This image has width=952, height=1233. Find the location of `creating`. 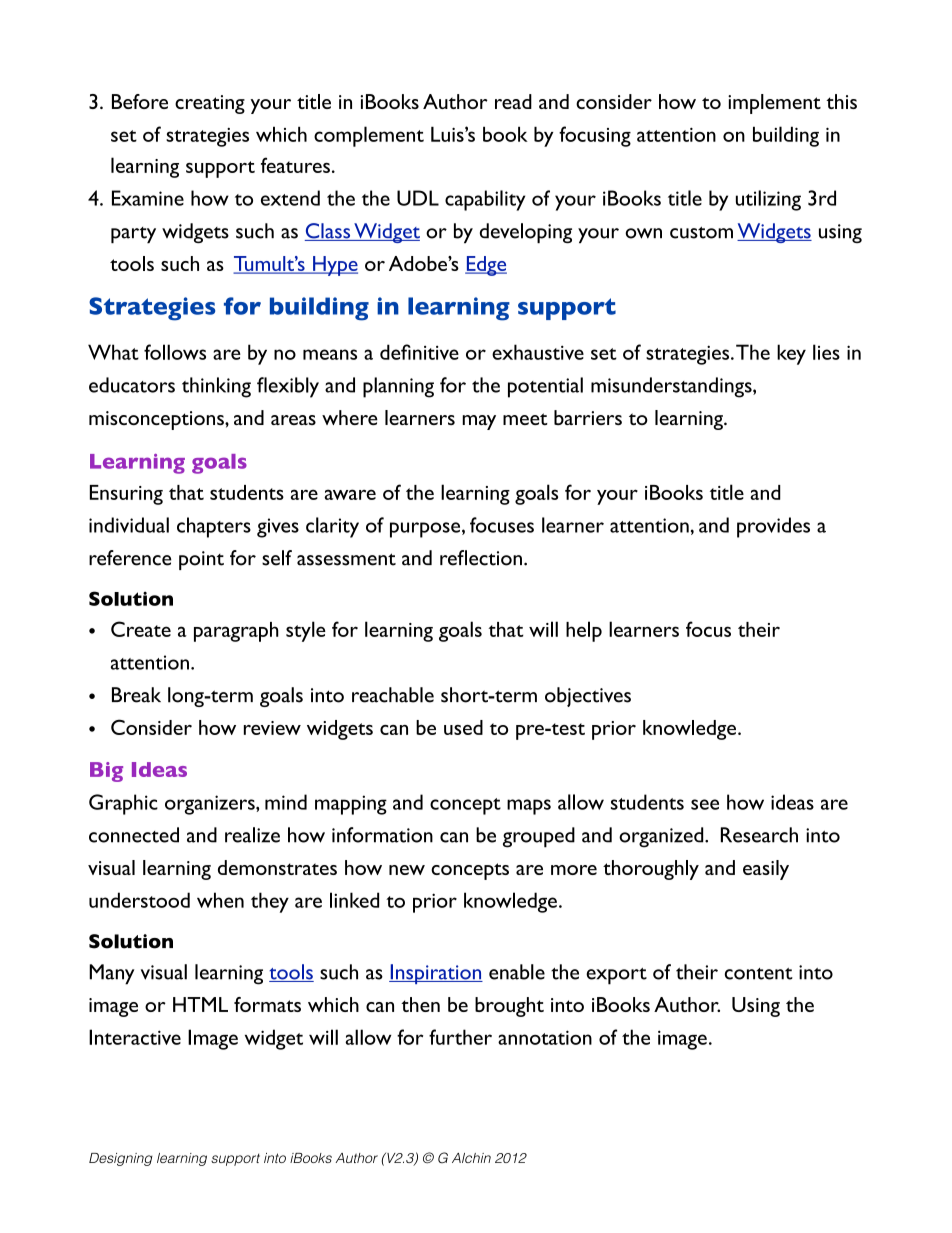

creating is located at coordinates (210, 104).
